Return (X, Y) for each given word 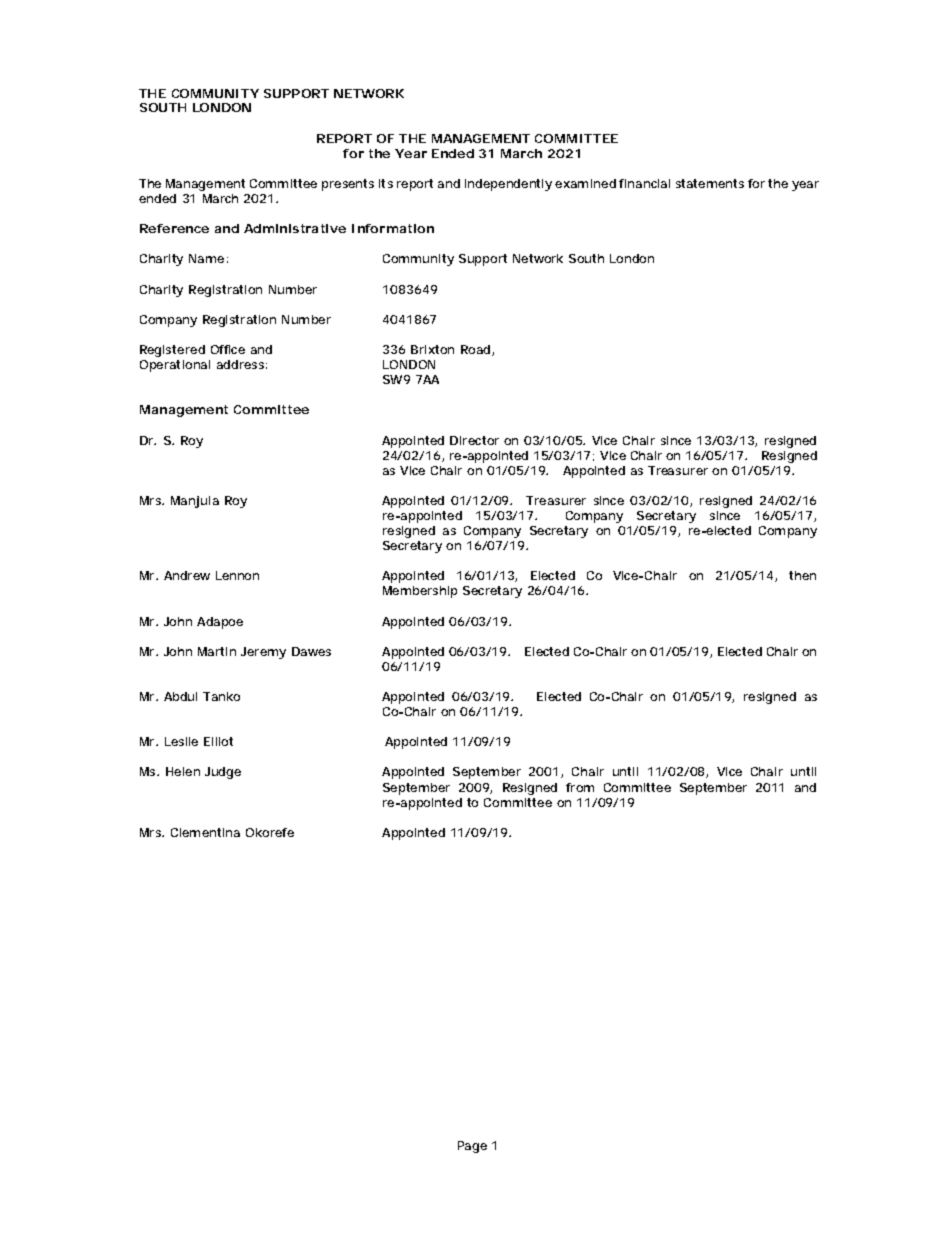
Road (475, 349)
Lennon (237, 575)
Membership (420, 592)
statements (710, 183)
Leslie (181, 741)
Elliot (218, 741)
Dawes (311, 651)
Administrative (295, 228)
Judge (223, 773)
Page (472, 1147)
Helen (183, 771)
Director (474, 440)
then (802, 575)
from (580, 787)
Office (228, 349)
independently (508, 185)
